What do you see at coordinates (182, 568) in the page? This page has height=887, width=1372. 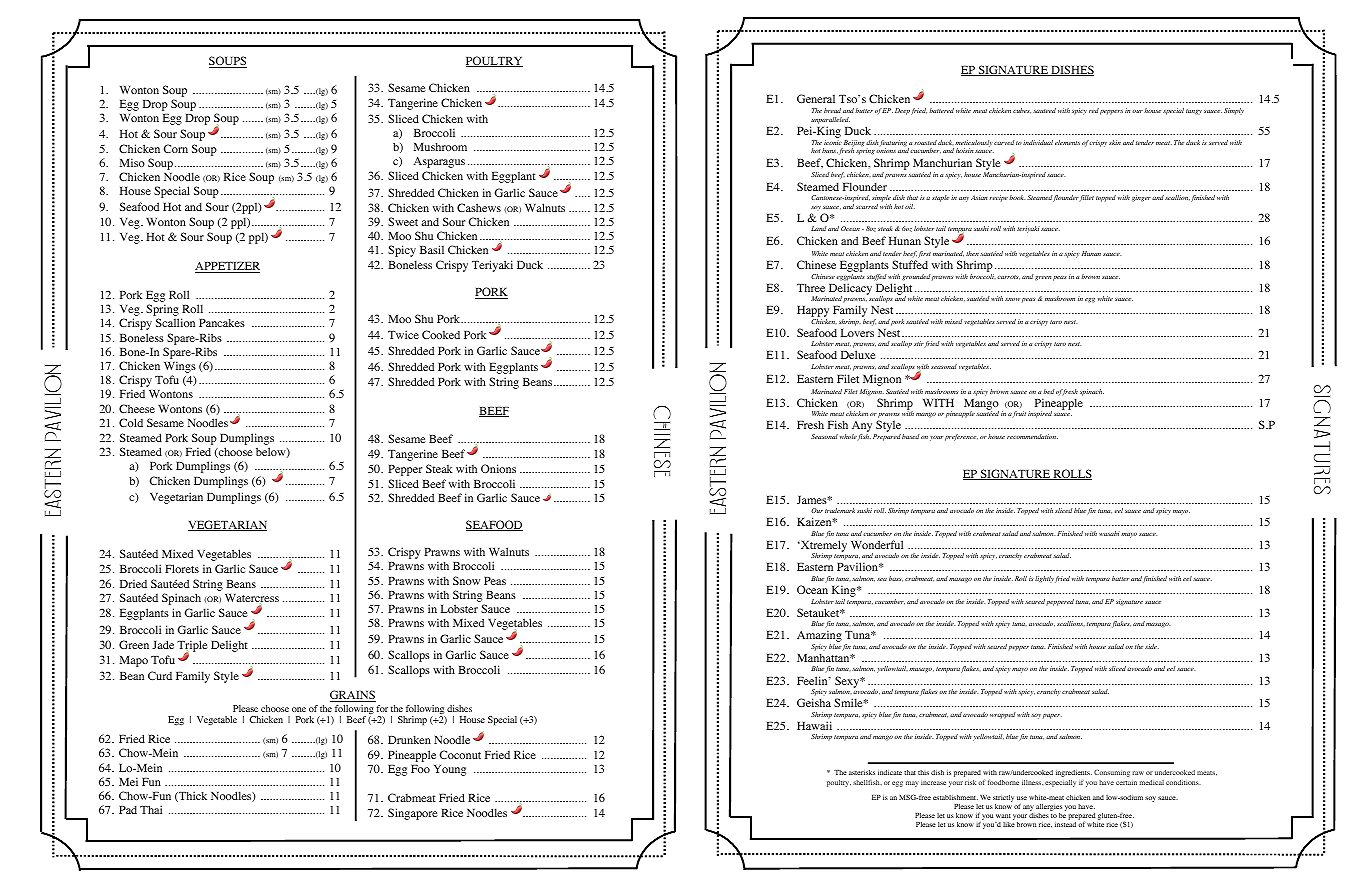 I see `Florets` at bounding box center [182, 568].
